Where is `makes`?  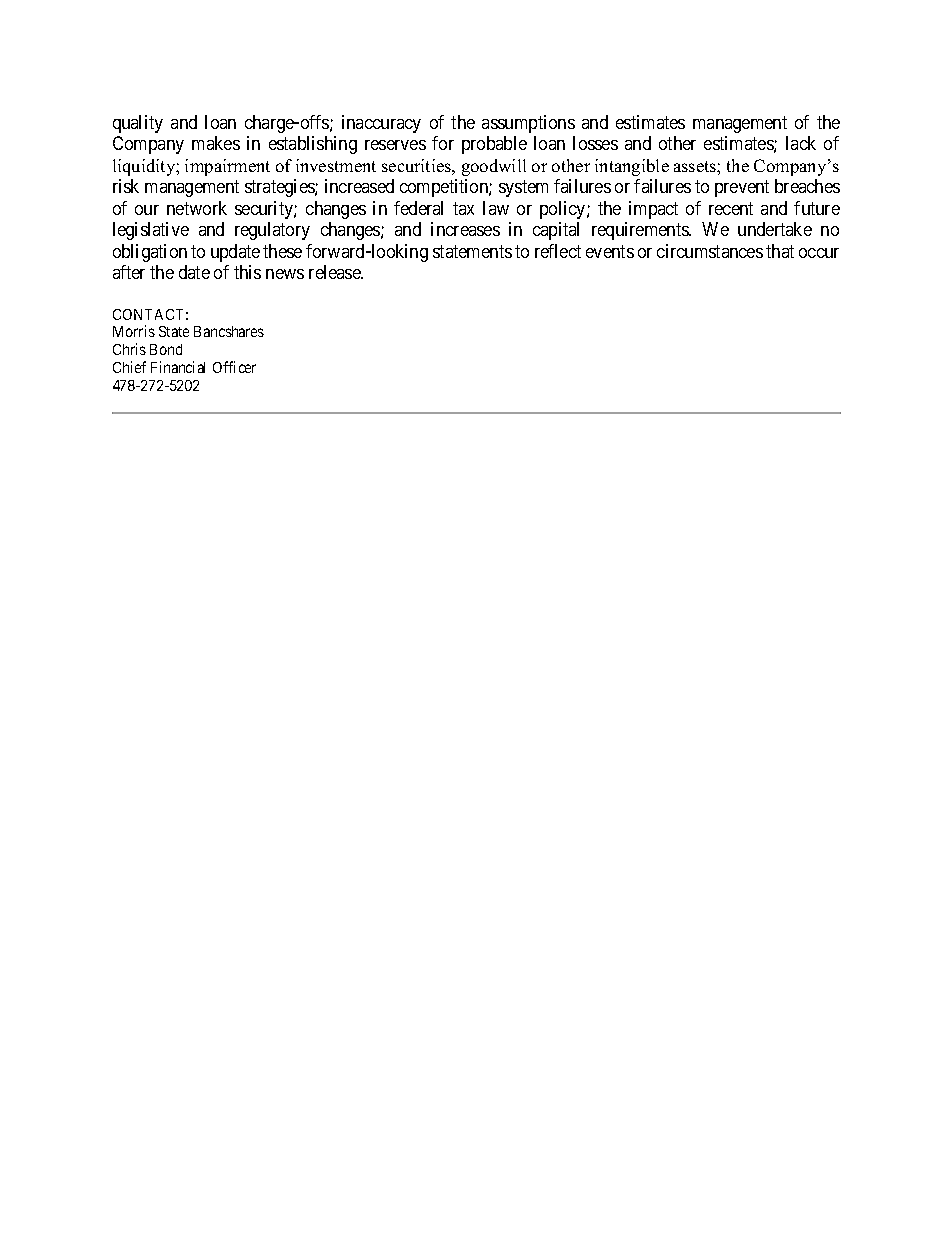 makes is located at coordinates (216, 143).
